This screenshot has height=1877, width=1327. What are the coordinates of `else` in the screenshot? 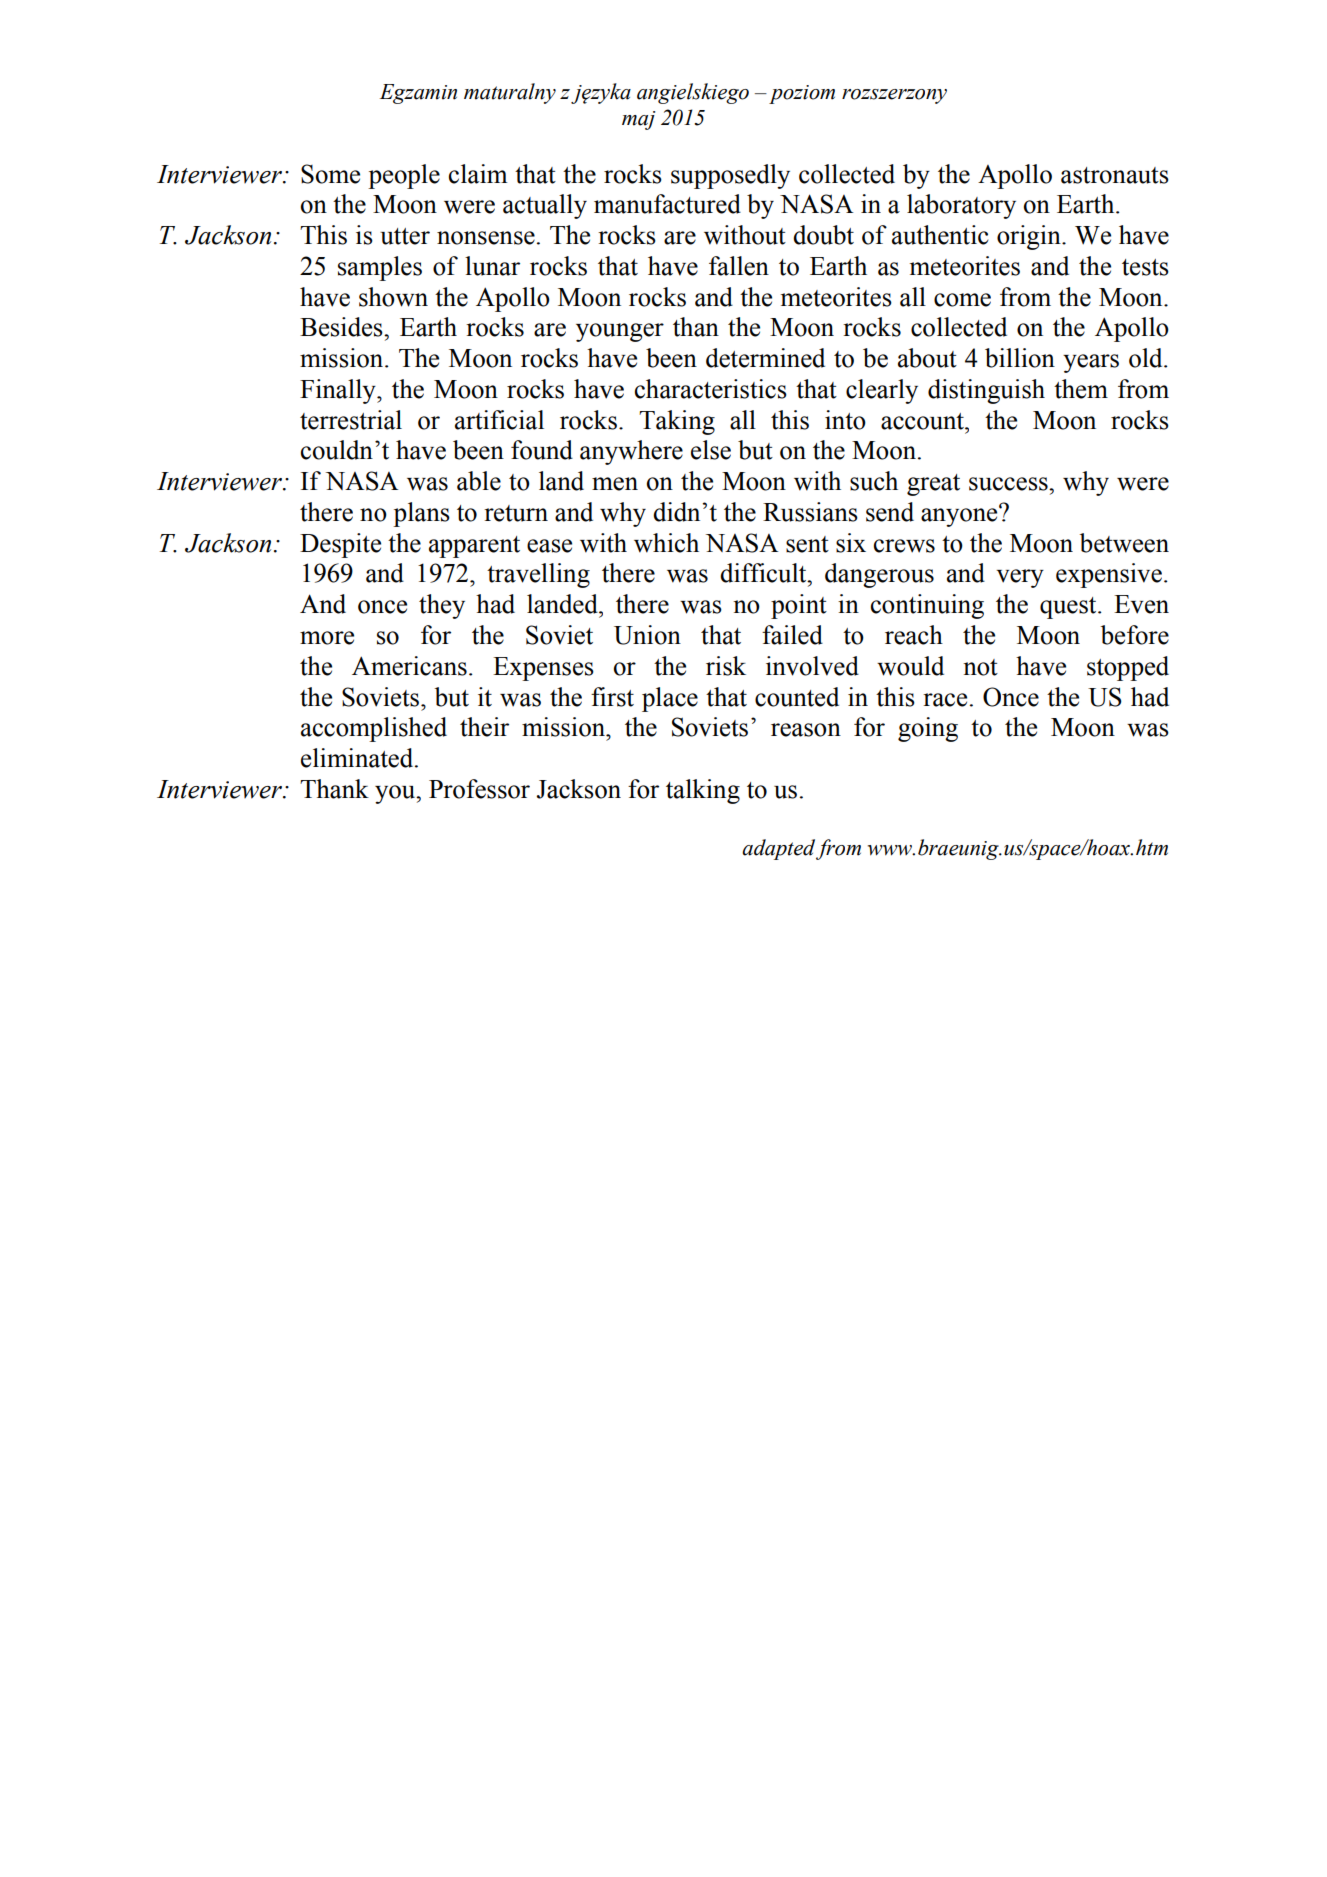 It's located at (711, 450).
